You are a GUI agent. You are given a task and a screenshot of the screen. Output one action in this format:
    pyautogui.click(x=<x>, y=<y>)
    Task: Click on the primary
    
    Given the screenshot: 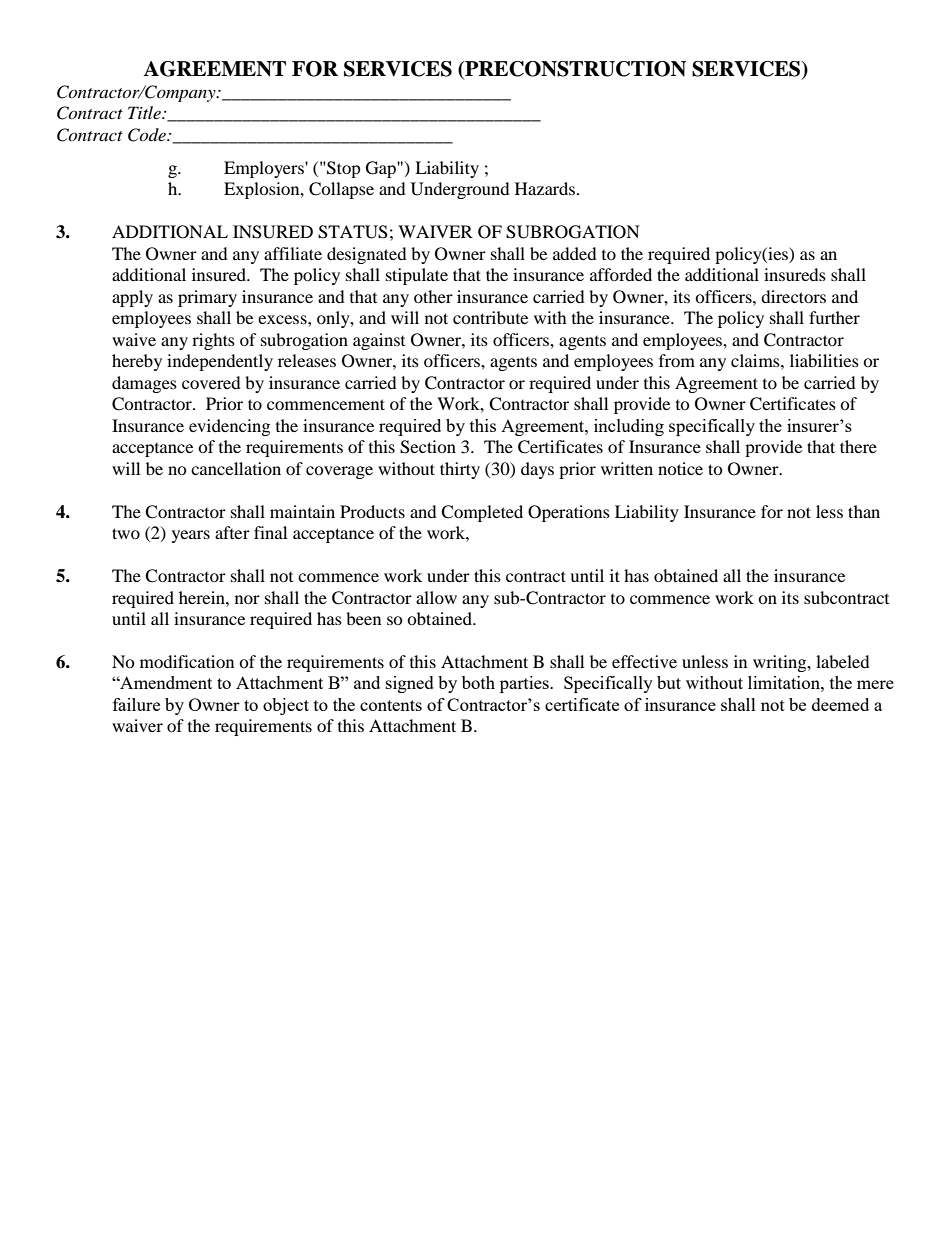 What is the action you would take?
    pyautogui.click(x=207, y=298)
